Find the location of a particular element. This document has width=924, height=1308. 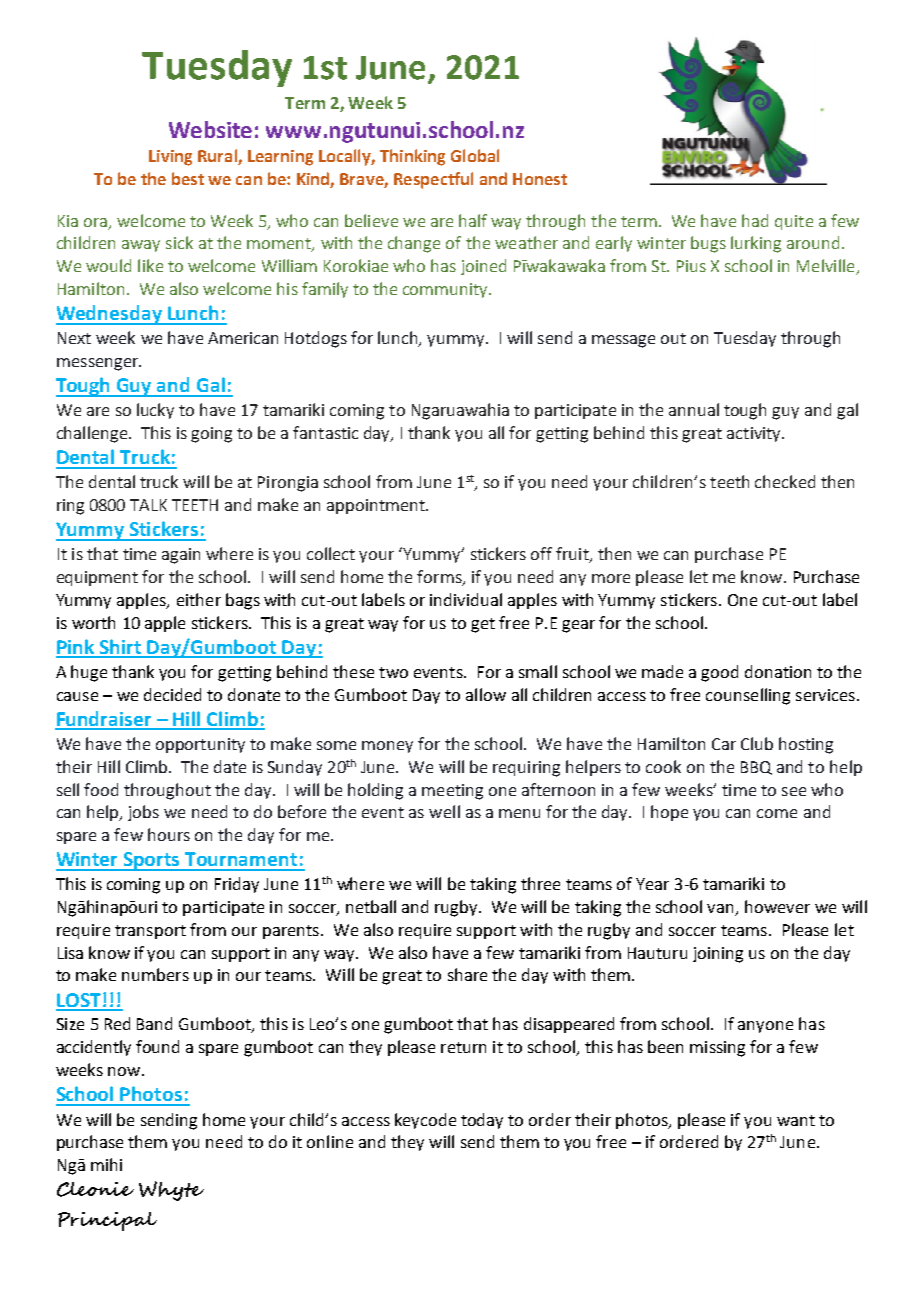

had is located at coordinates (755, 220).
